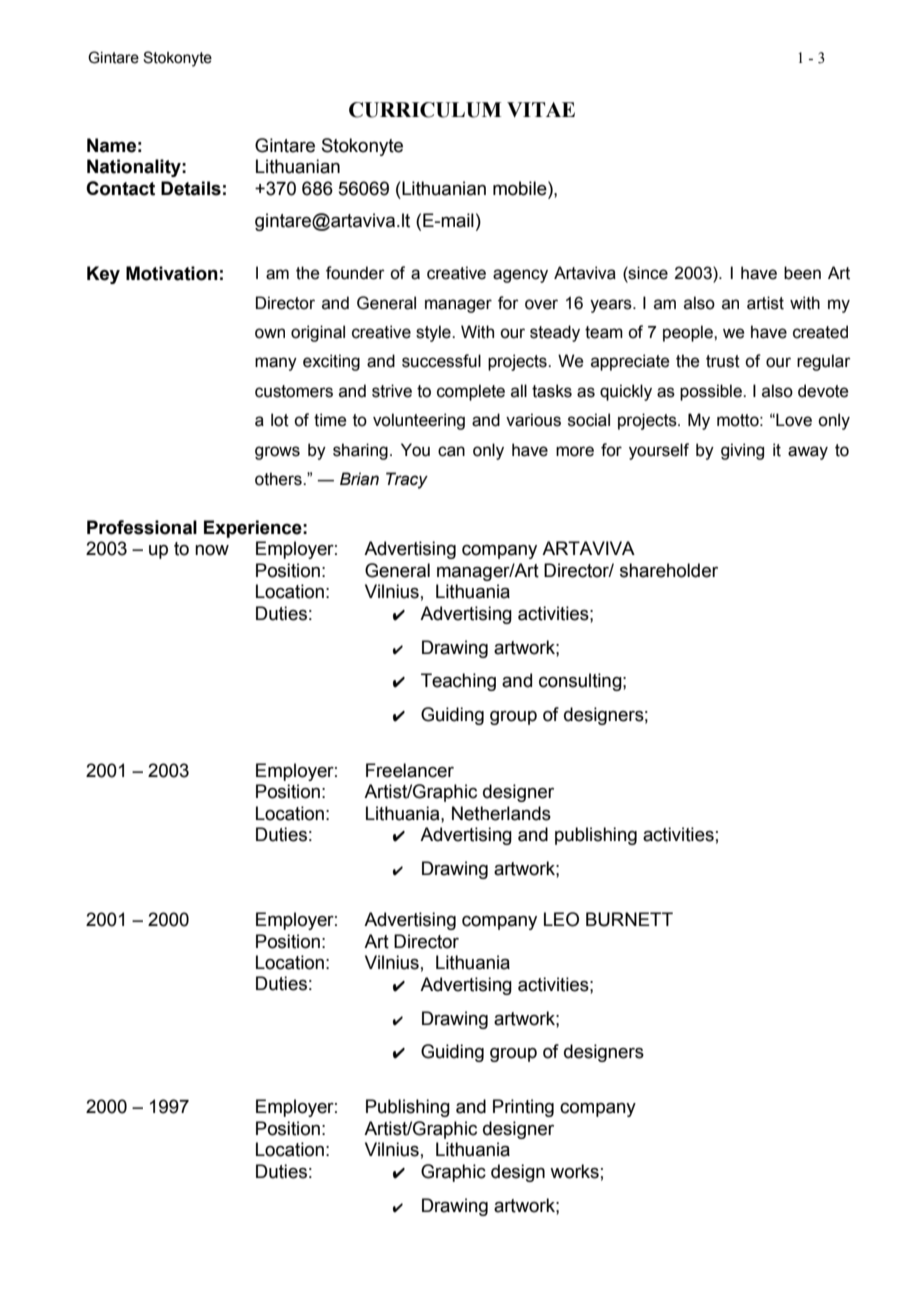 The image size is (924, 1308). Describe the element at coordinates (742, 451) in the screenshot. I see `giving` at that location.
